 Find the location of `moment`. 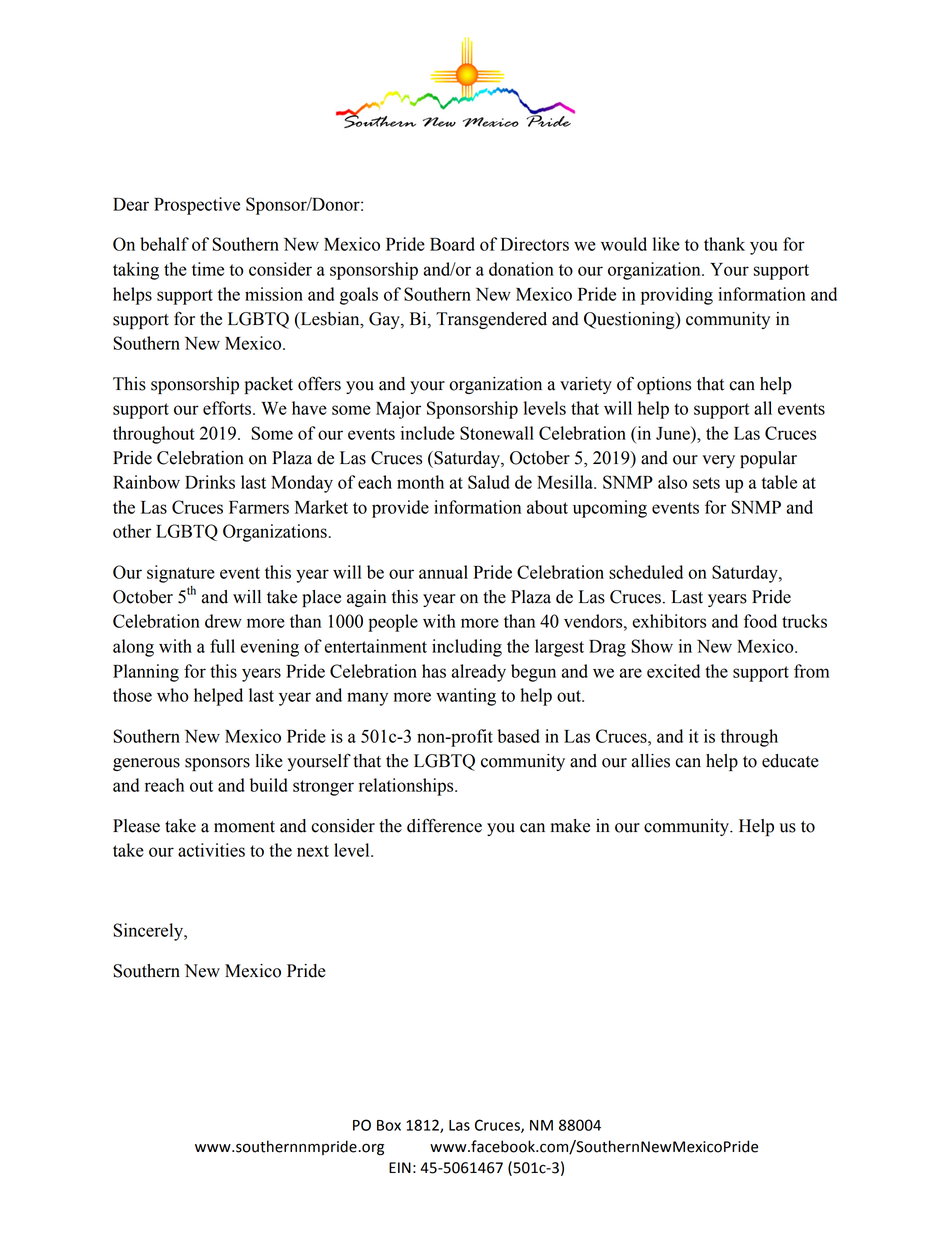

moment is located at coordinates (244, 827).
